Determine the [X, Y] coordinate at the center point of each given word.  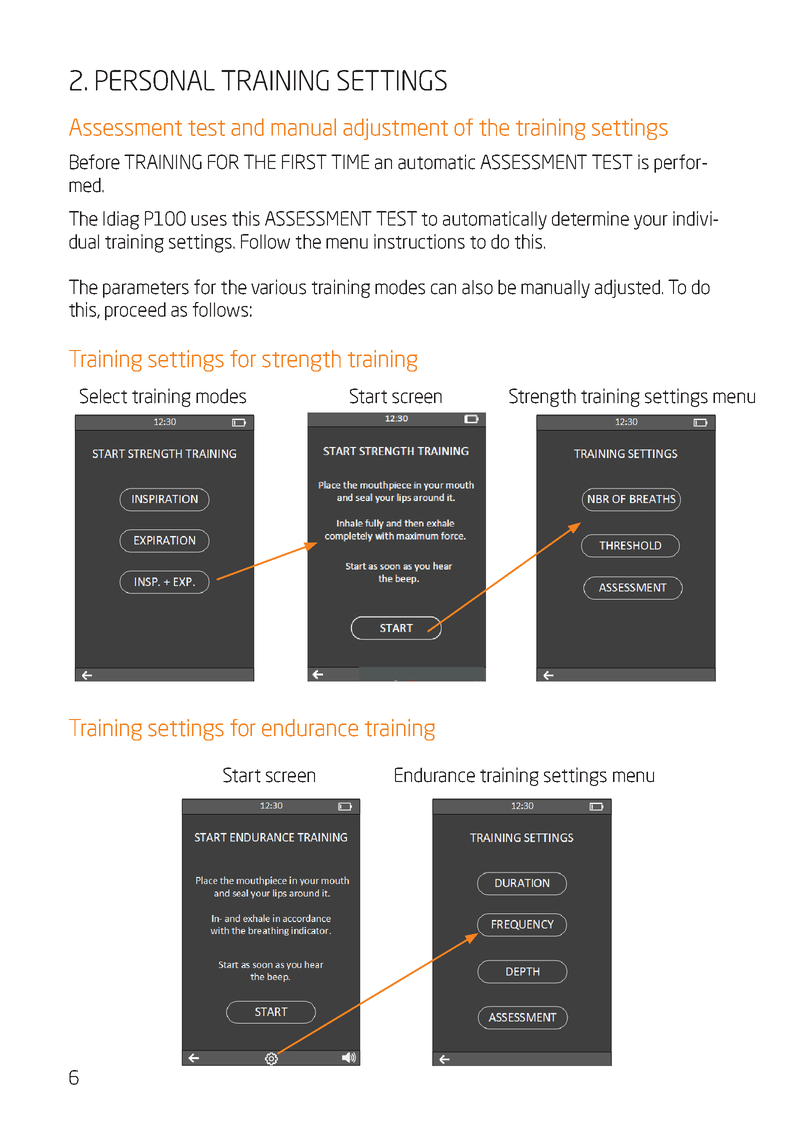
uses [209, 220]
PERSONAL [155, 80]
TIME [350, 161]
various [278, 287]
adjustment [395, 129]
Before [95, 162]
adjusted [627, 288]
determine [590, 218]
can [443, 289]
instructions [419, 241]
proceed [135, 311]
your [651, 222]
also [477, 287]
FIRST [304, 162]
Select [103, 396]
